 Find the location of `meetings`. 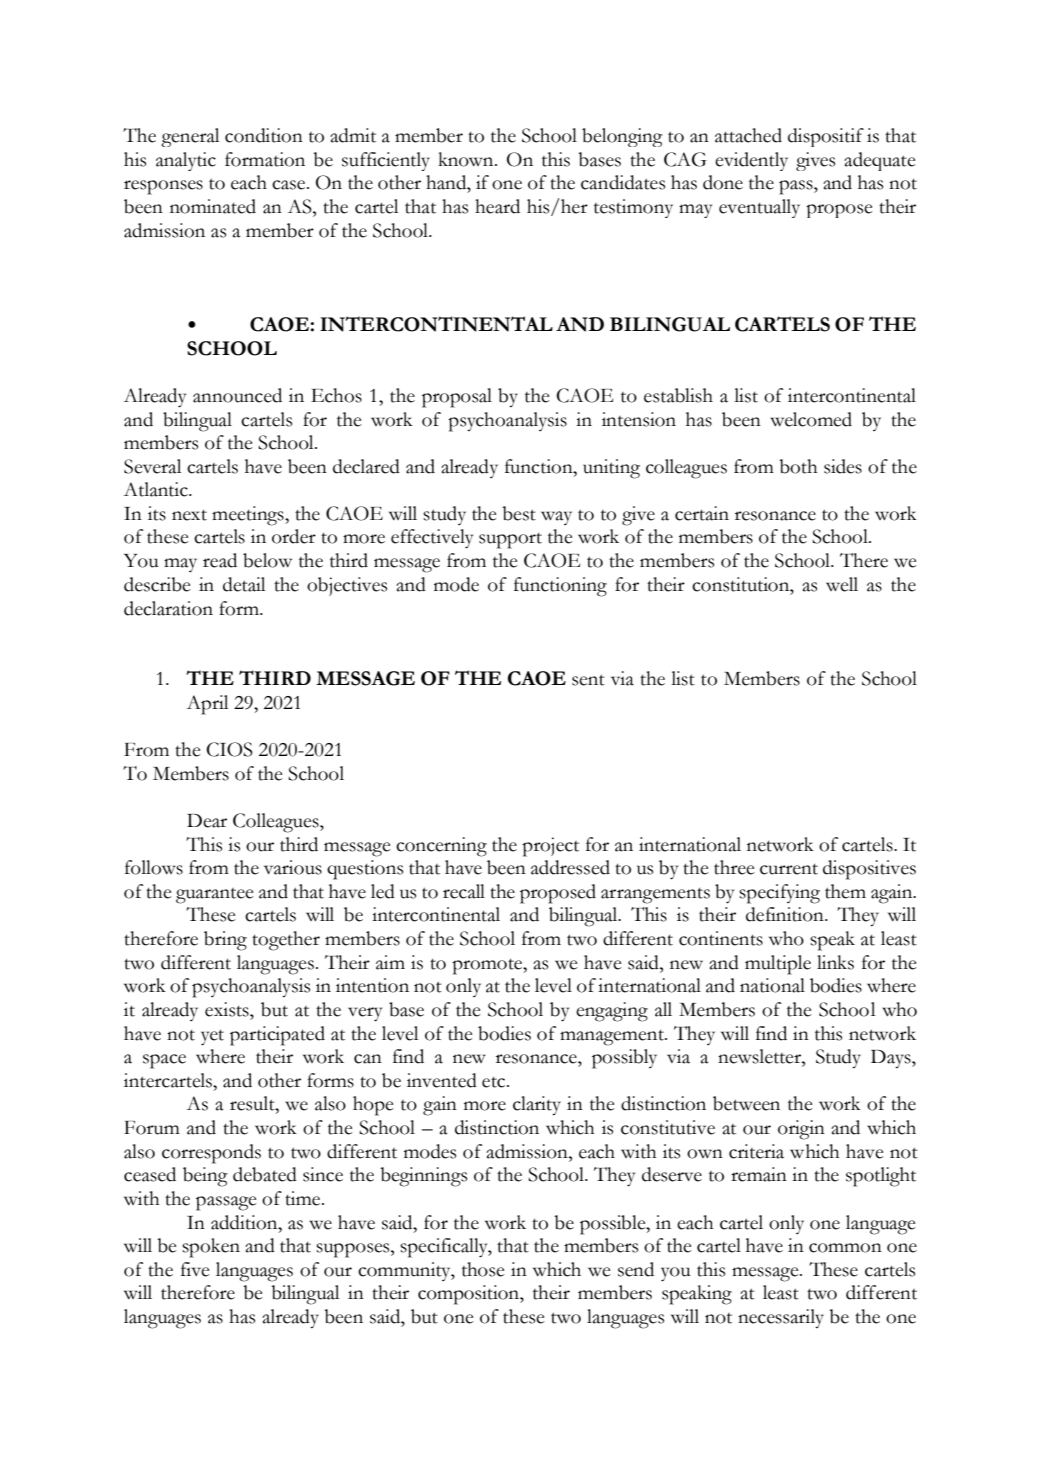

meetings is located at coordinates (249, 516).
